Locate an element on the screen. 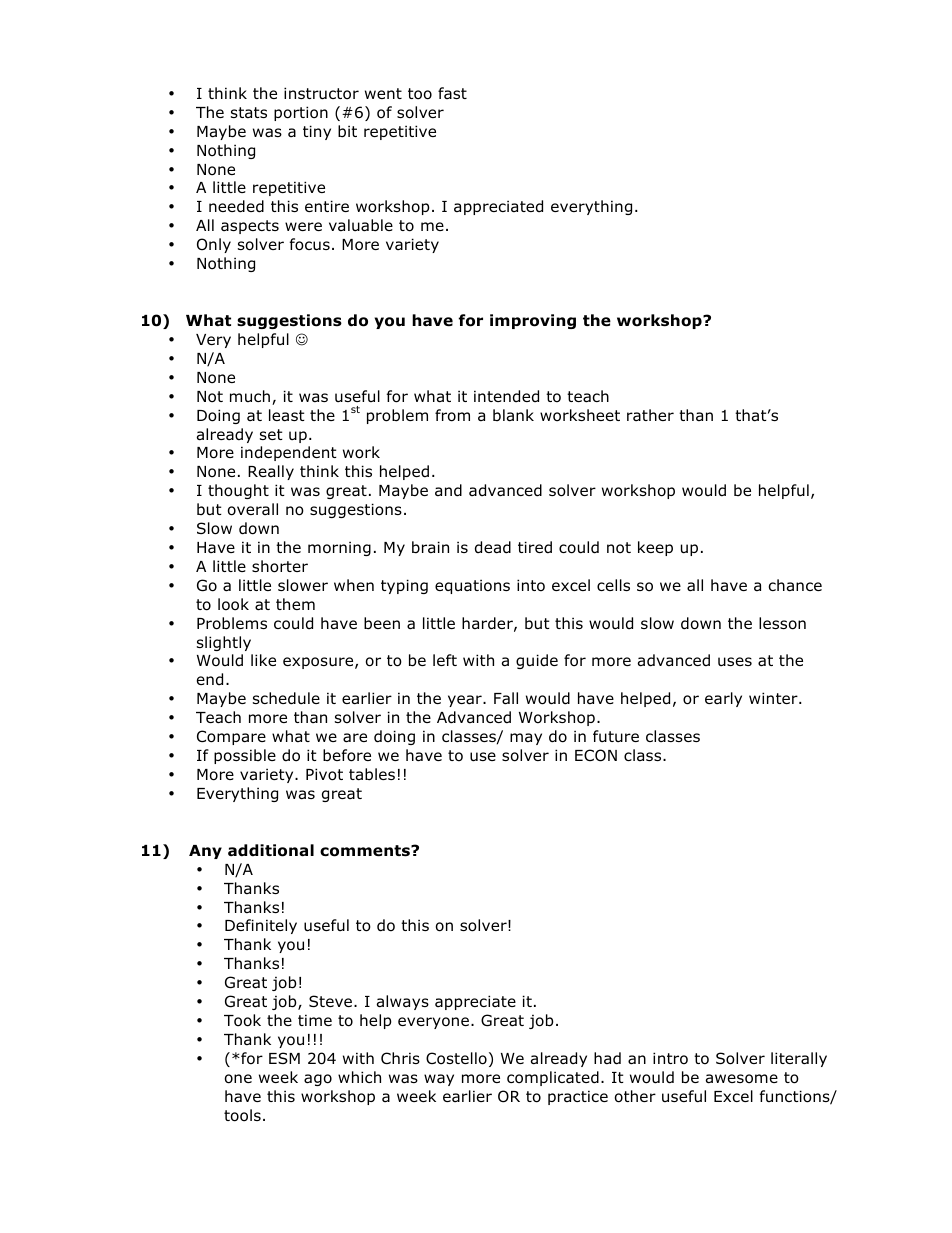  into is located at coordinates (531, 585).
